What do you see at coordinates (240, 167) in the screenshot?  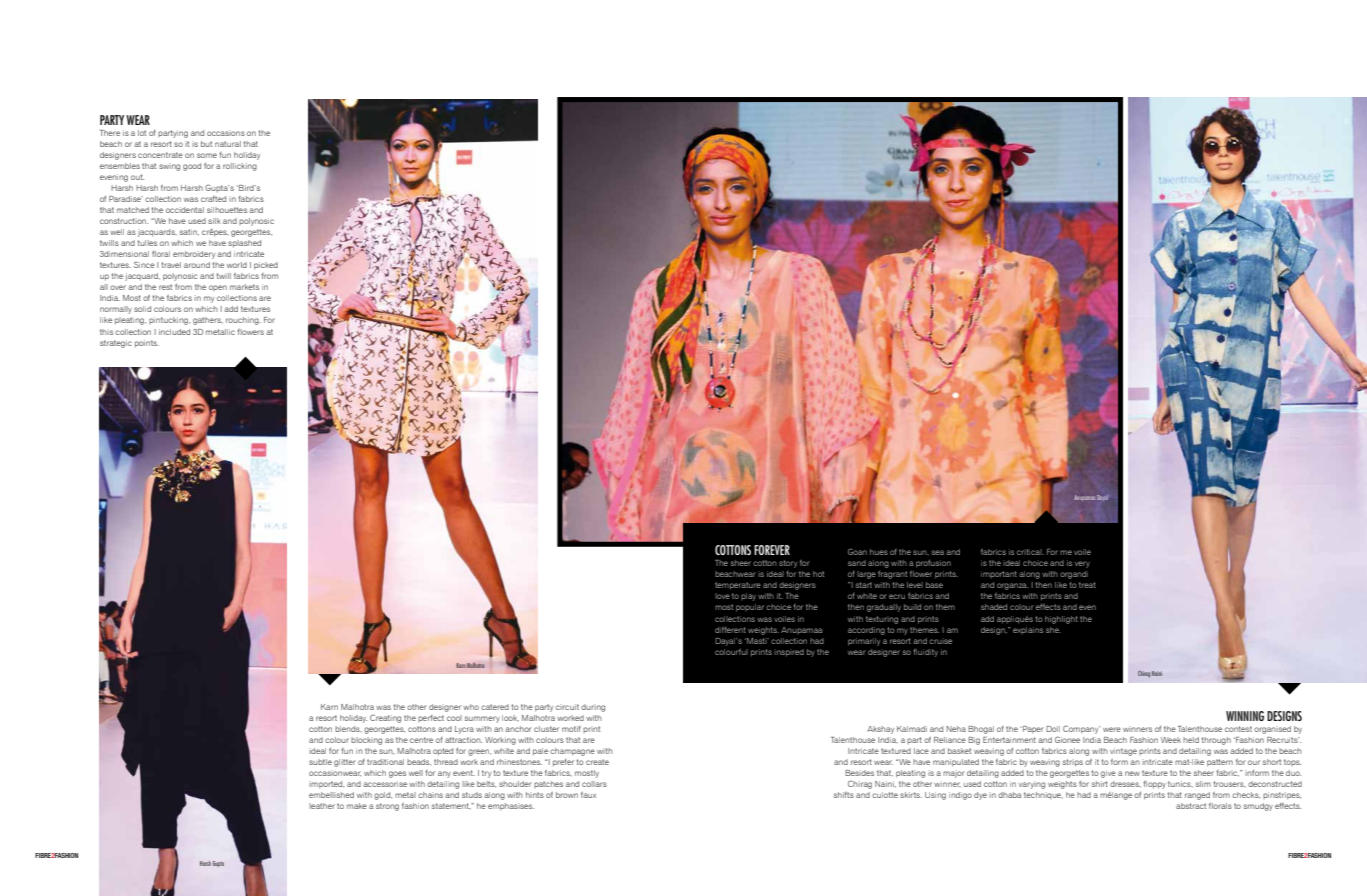 I see `rollicking` at bounding box center [240, 167].
